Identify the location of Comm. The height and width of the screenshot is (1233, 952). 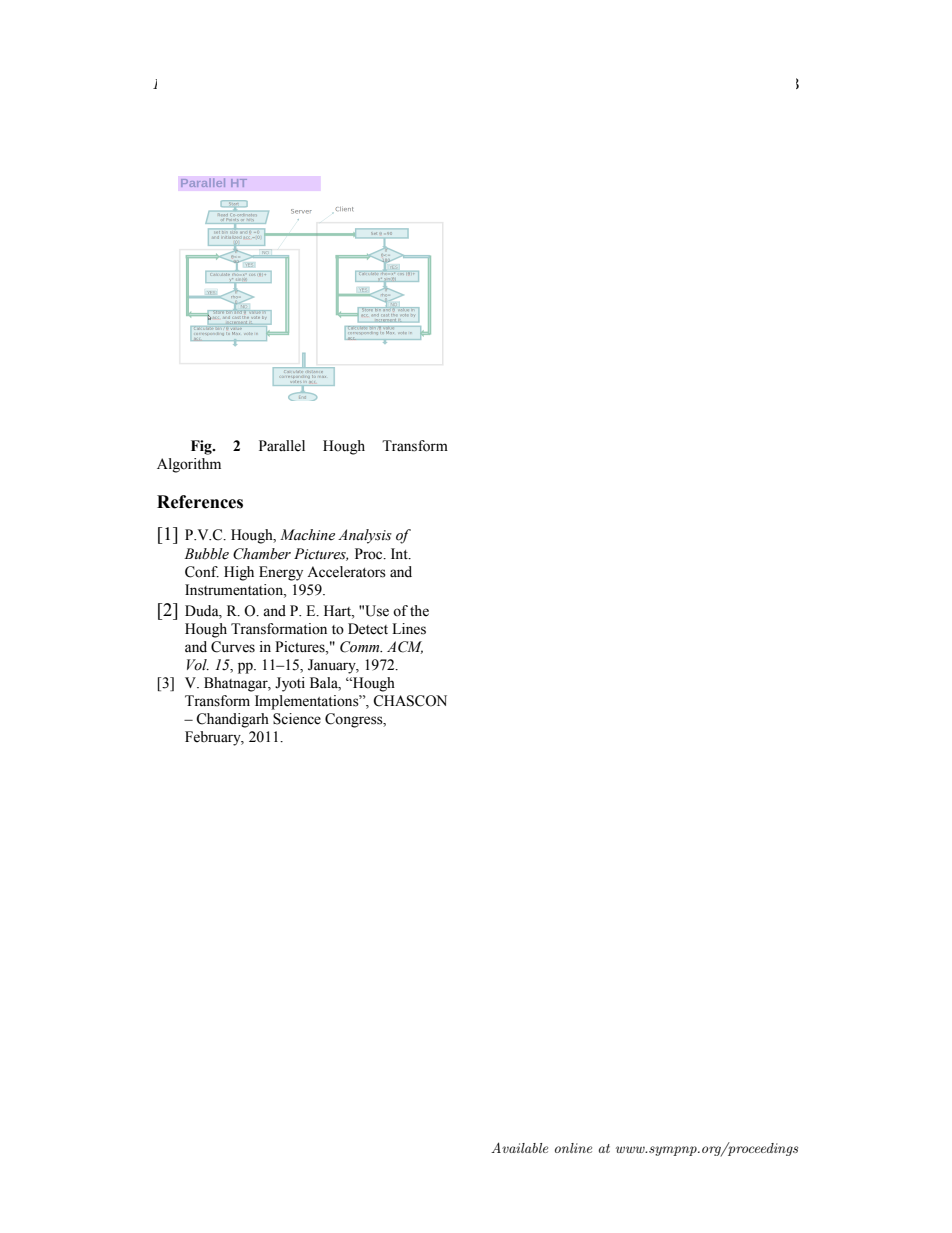
(361, 647).
